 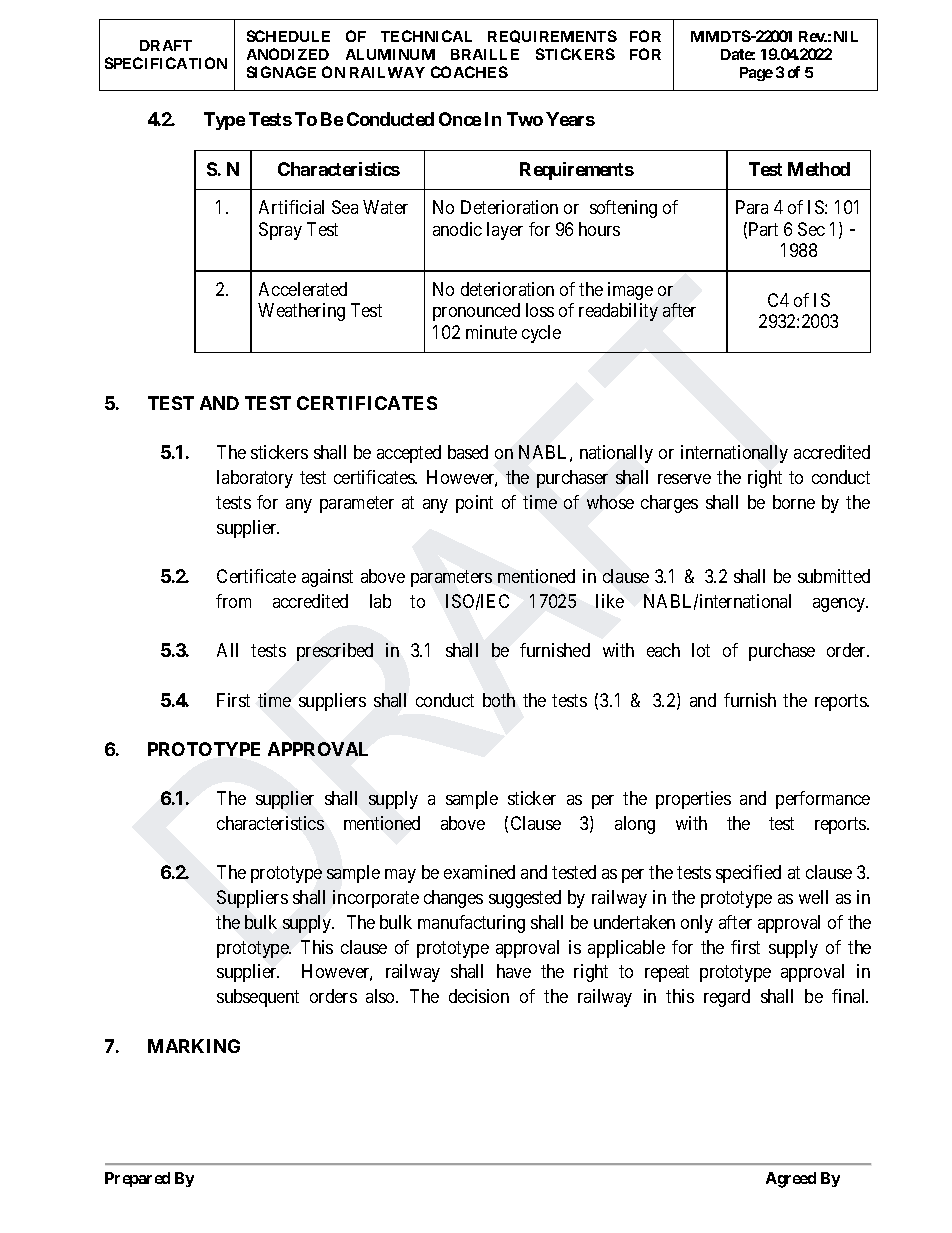 I want to click on BRAILLE, so click(x=485, y=54).
